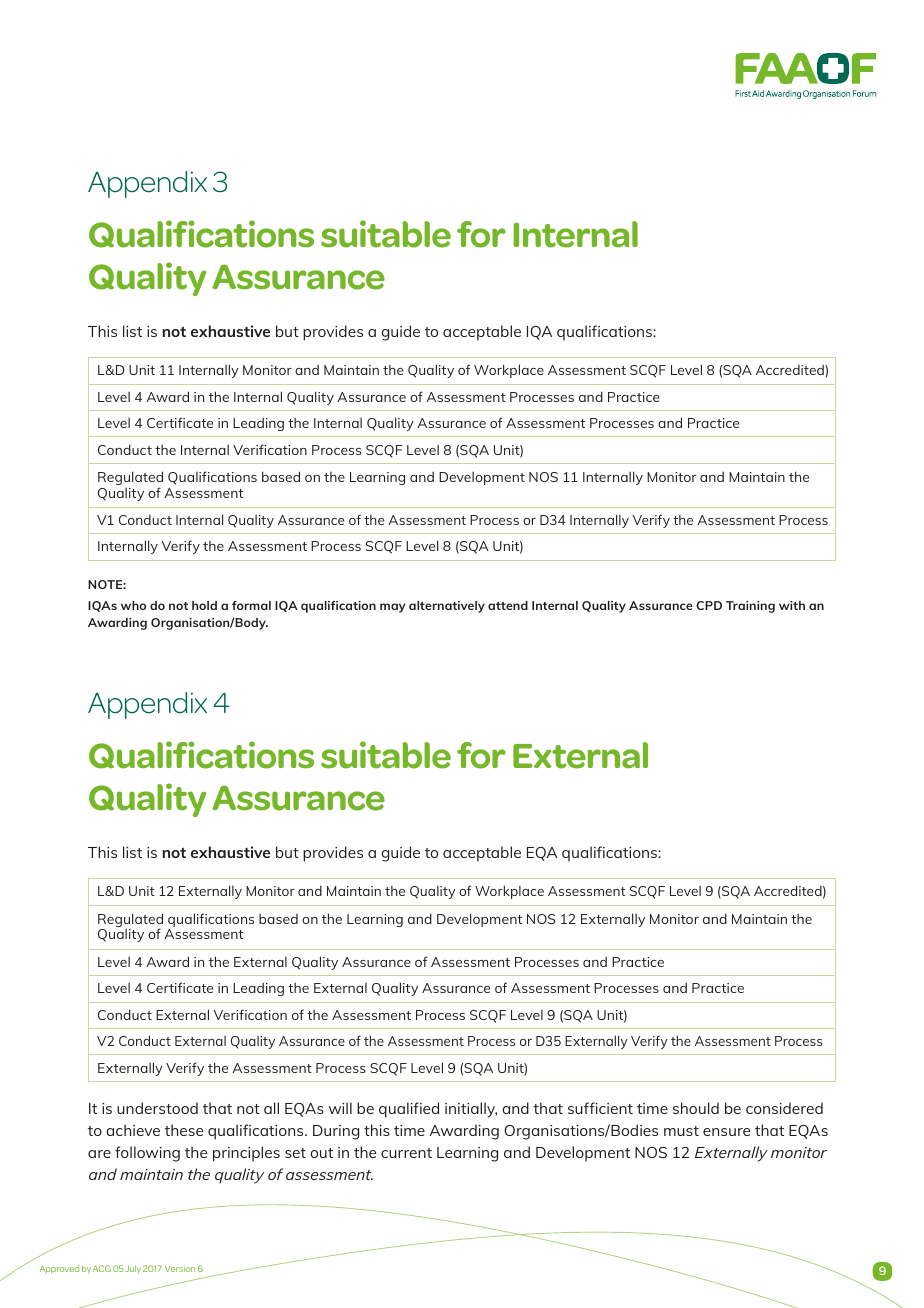  Describe the element at coordinates (409, 1110) in the image. I see `qualified` at that location.
